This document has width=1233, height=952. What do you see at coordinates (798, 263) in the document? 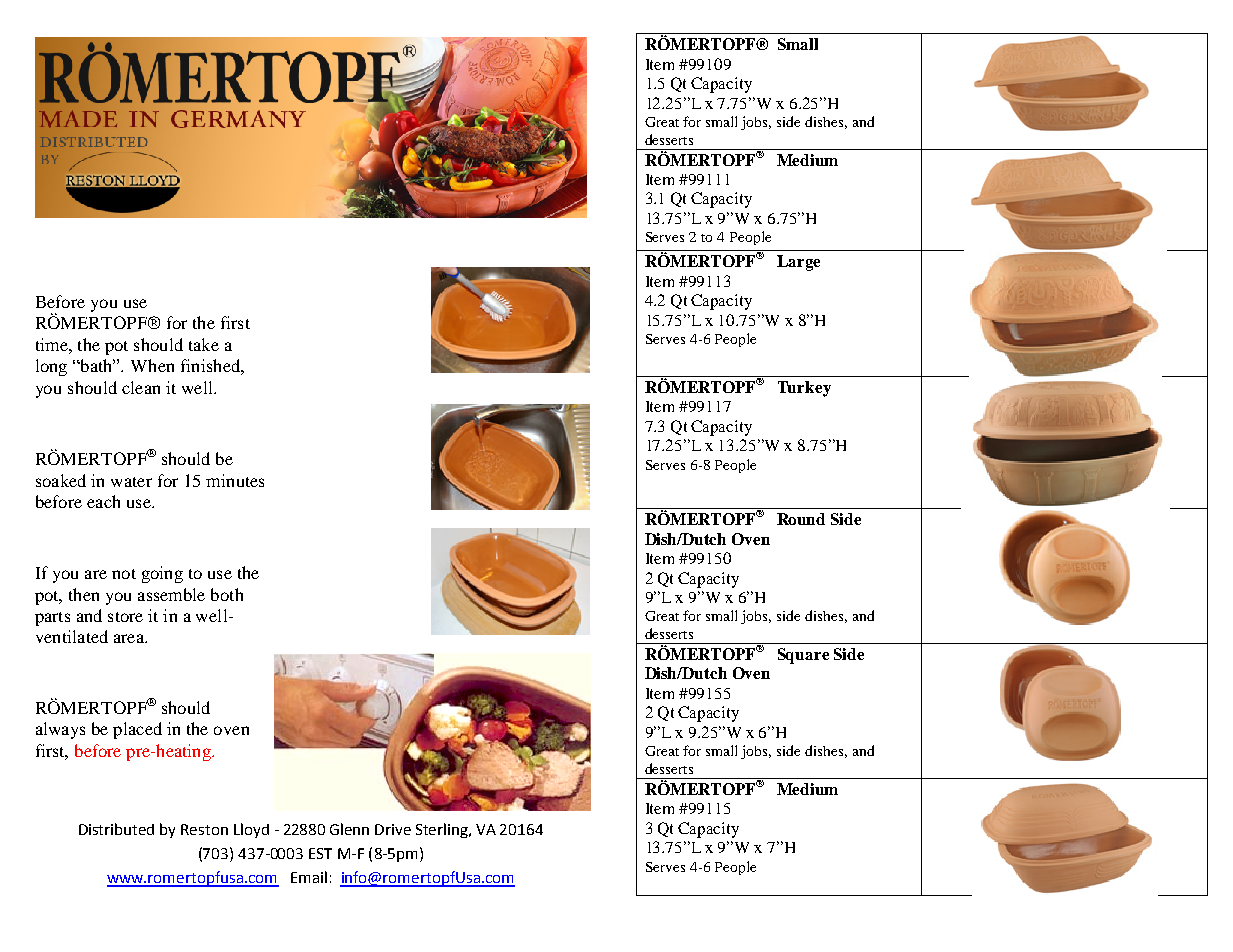
I see `Large` at bounding box center [798, 263].
